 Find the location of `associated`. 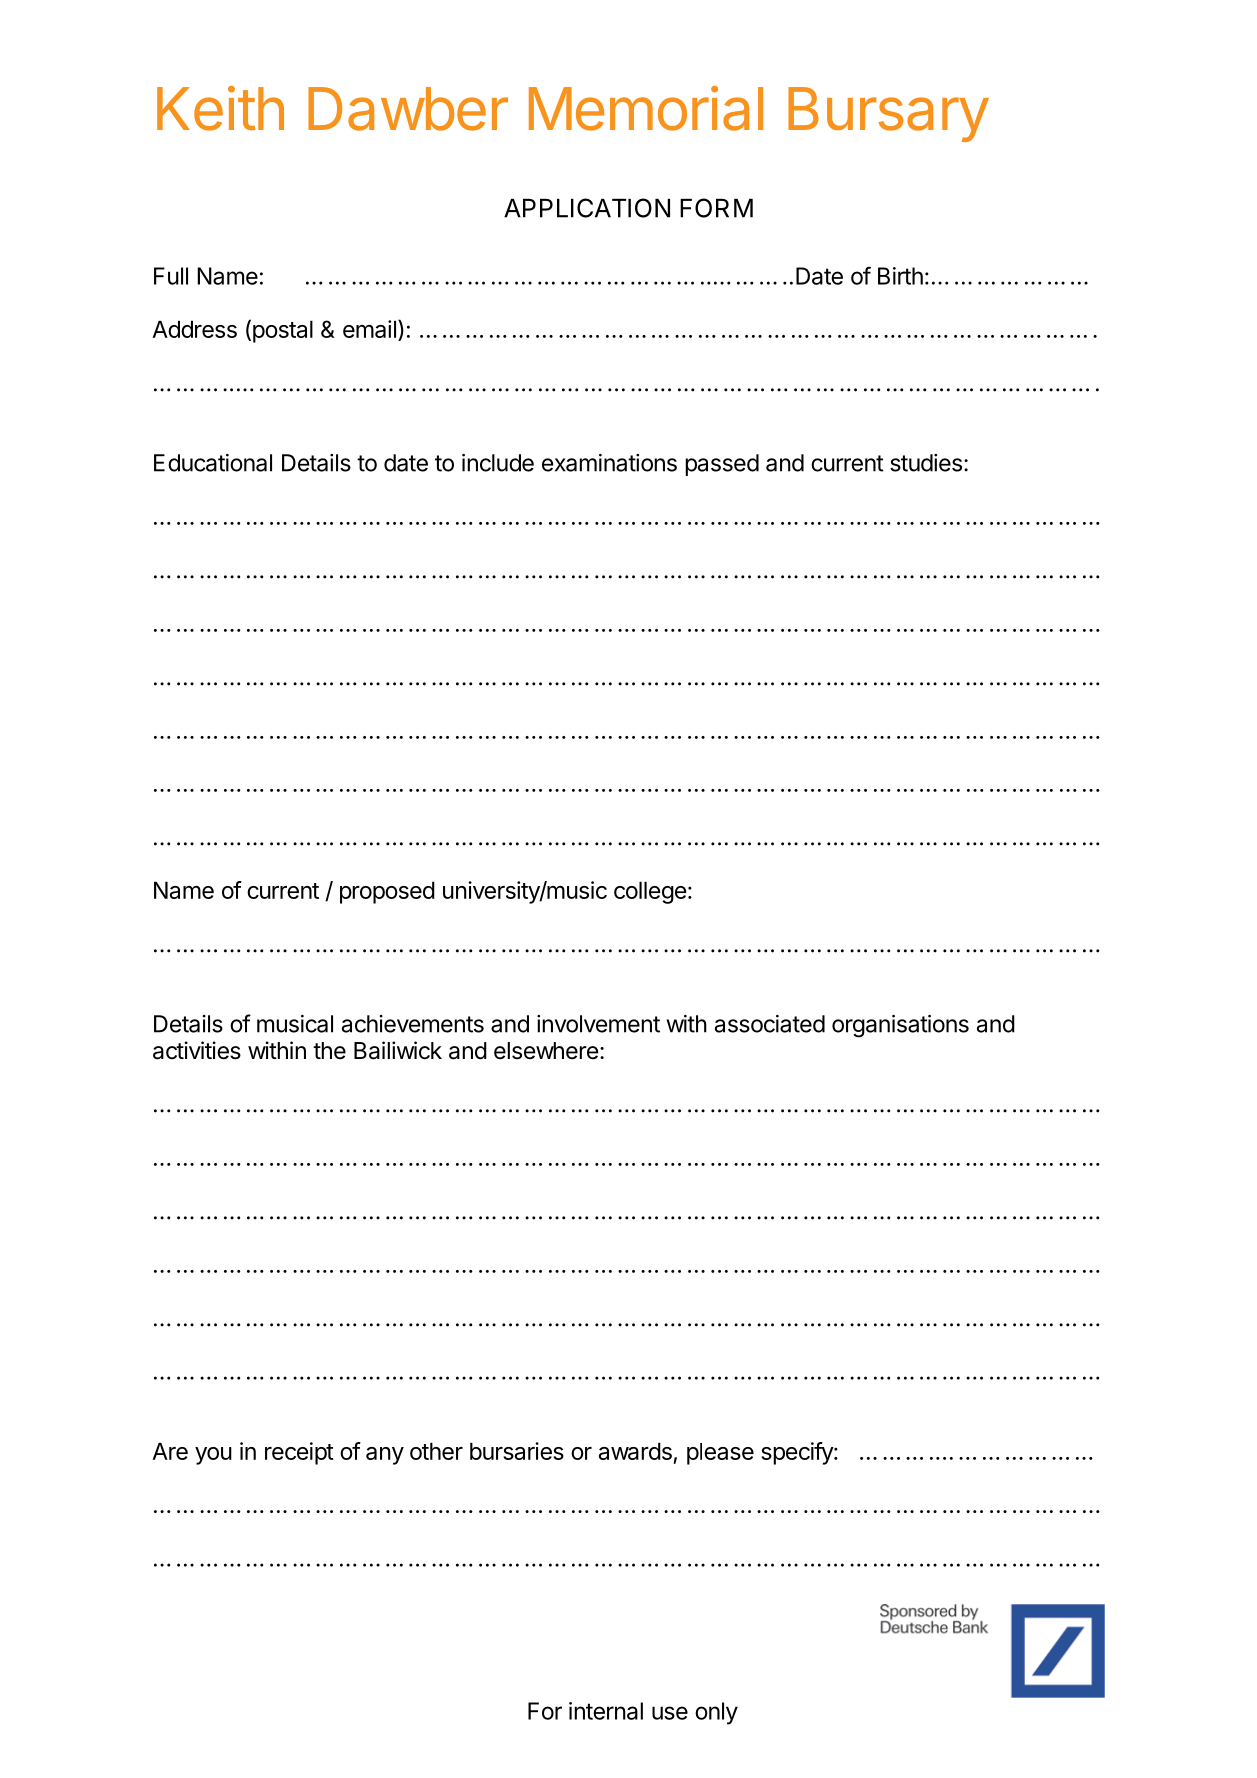

associated is located at coordinates (770, 1024).
